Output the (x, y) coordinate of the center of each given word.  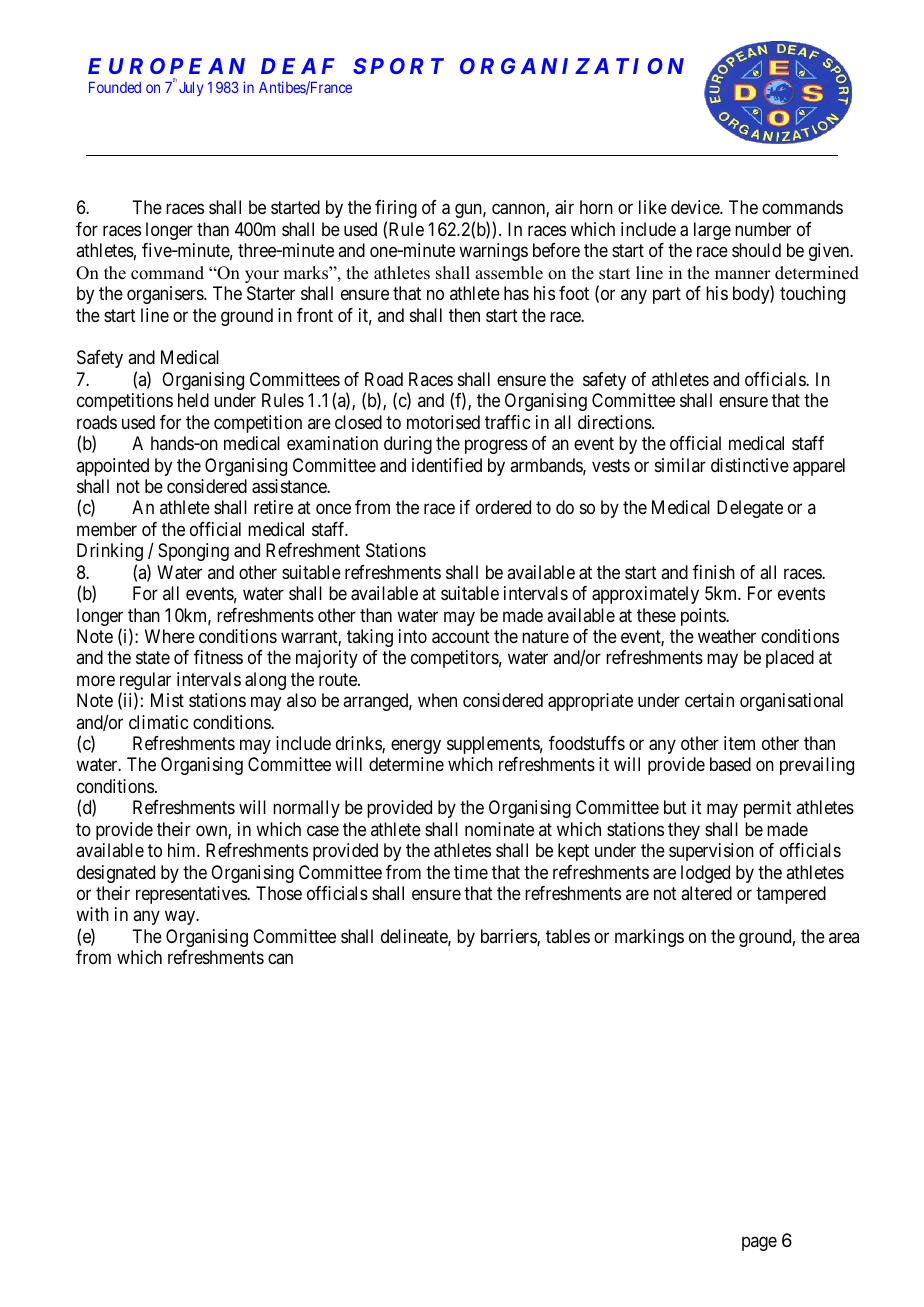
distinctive (750, 465)
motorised (443, 422)
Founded (115, 87)
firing (396, 209)
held (193, 400)
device (696, 207)
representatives (192, 895)
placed (790, 659)
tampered (791, 895)
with (92, 914)
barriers (509, 937)
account (461, 637)
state (153, 658)
